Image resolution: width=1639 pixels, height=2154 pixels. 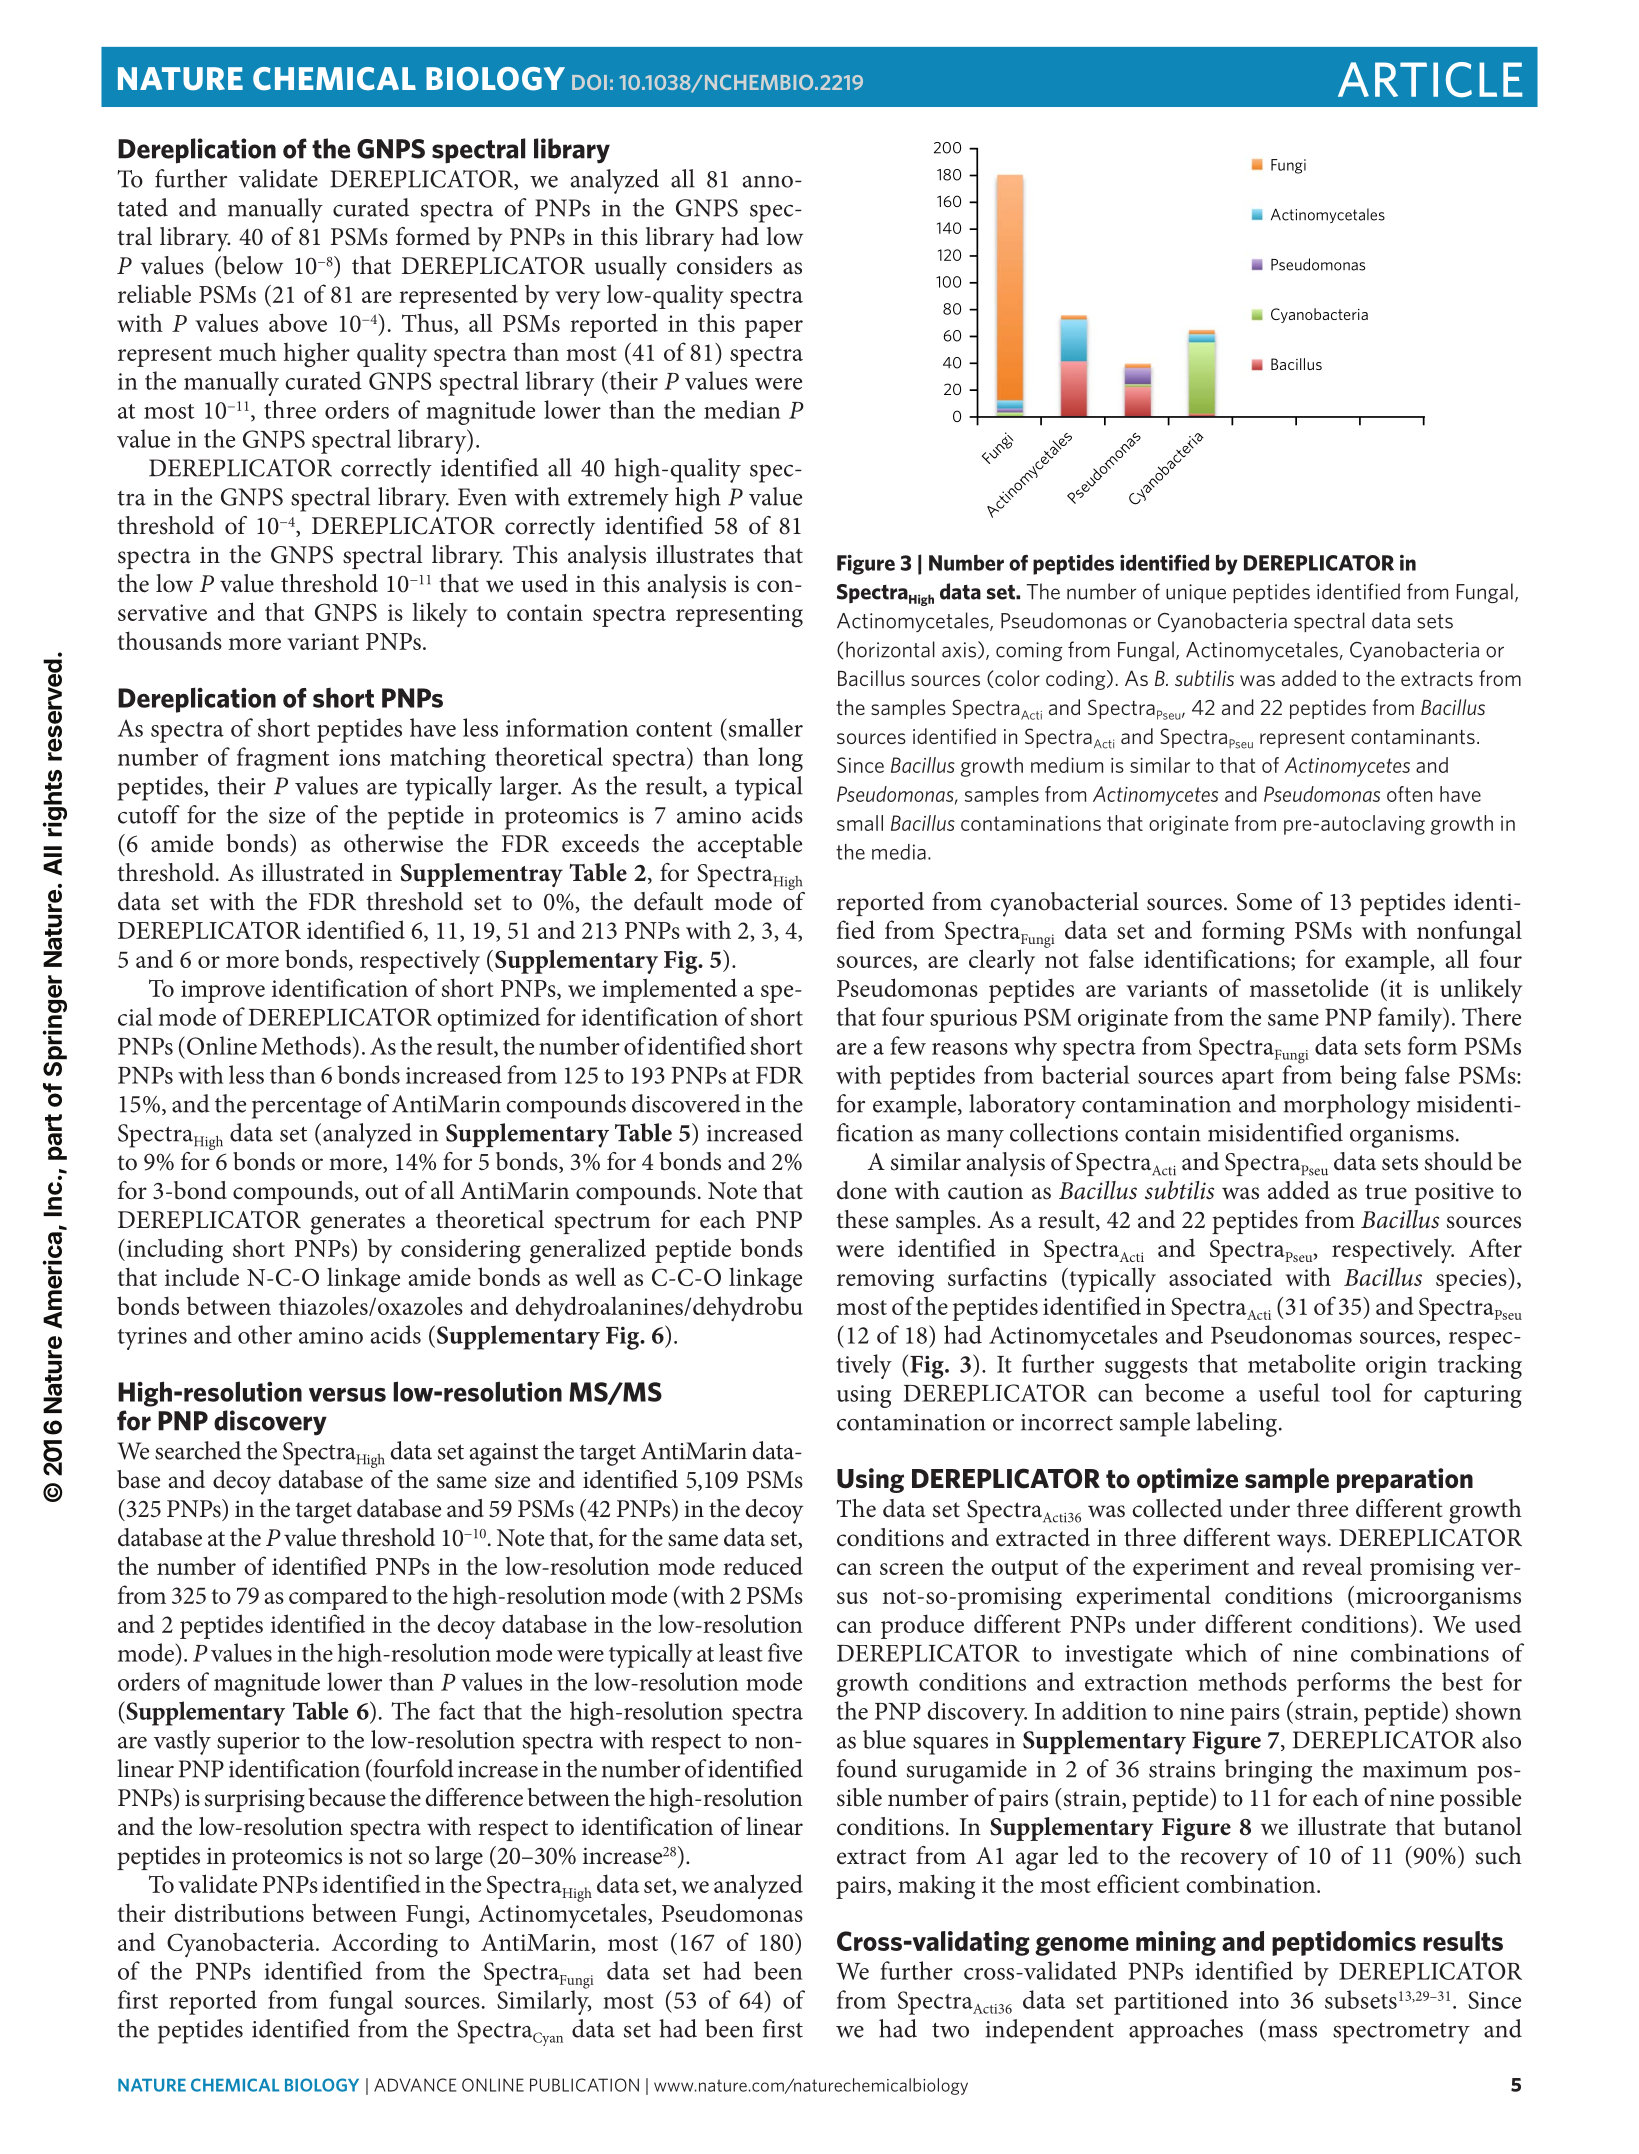 I want to click on below, so click(x=251, y=265).
